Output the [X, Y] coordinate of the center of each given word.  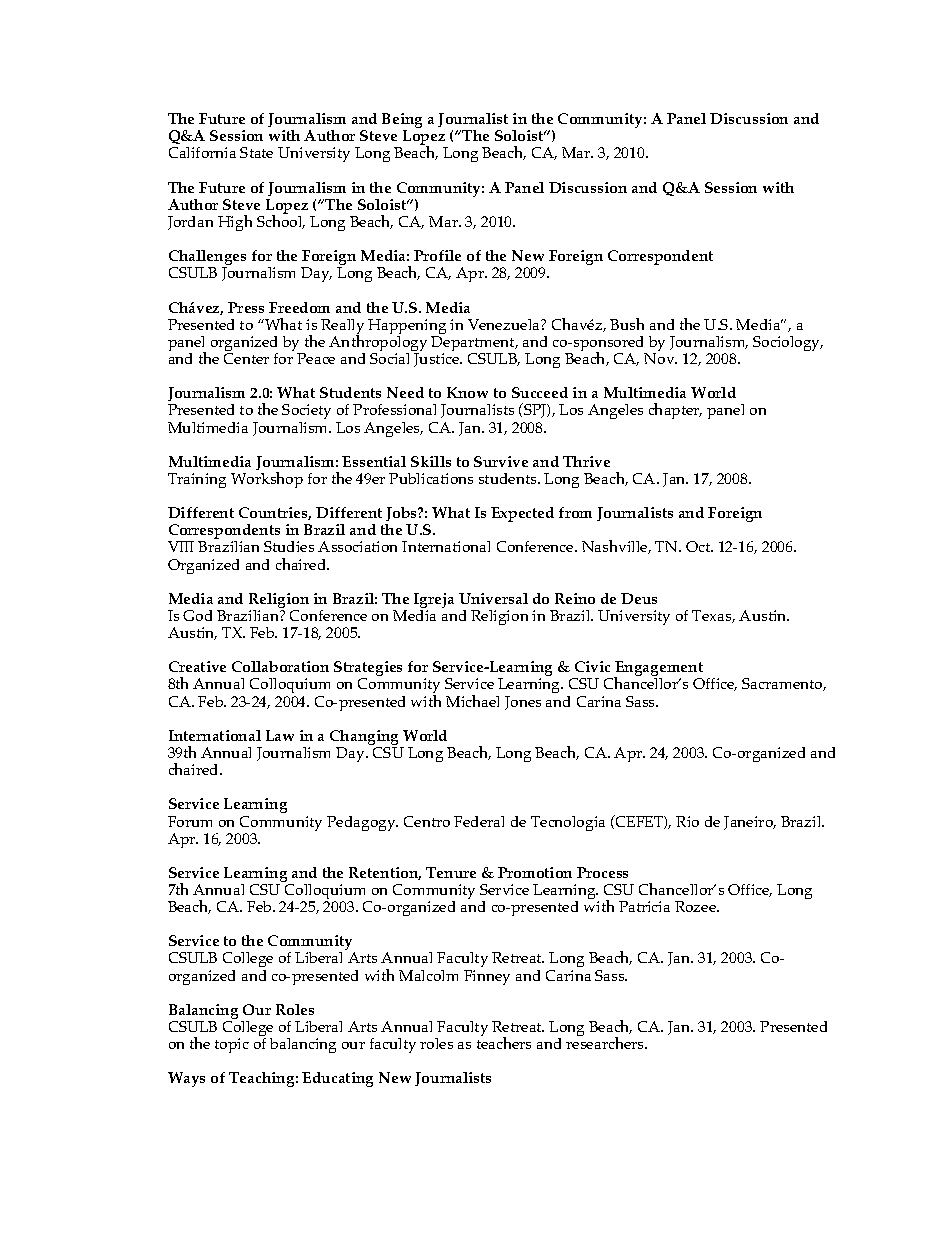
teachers [504, 1042]
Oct [699, 546]
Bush [627, 324]
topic [232, 1045]
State [256, 152]
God [197, 615]
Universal [493, 598]
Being [402, 122]
